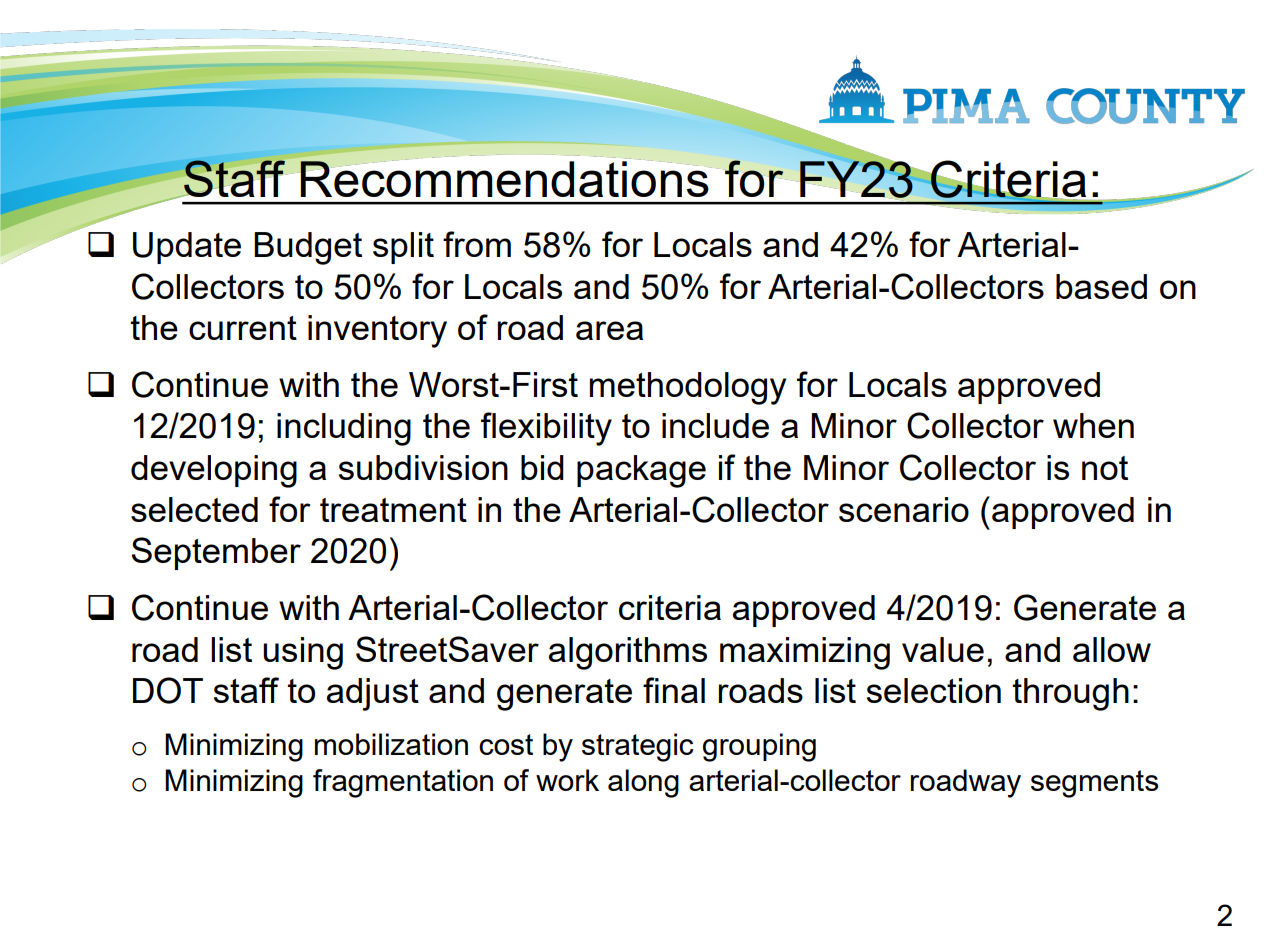  What do you see at coordinates (504, 179) in the document?
I see `Recommendations` at bounding box center [504, 179].
